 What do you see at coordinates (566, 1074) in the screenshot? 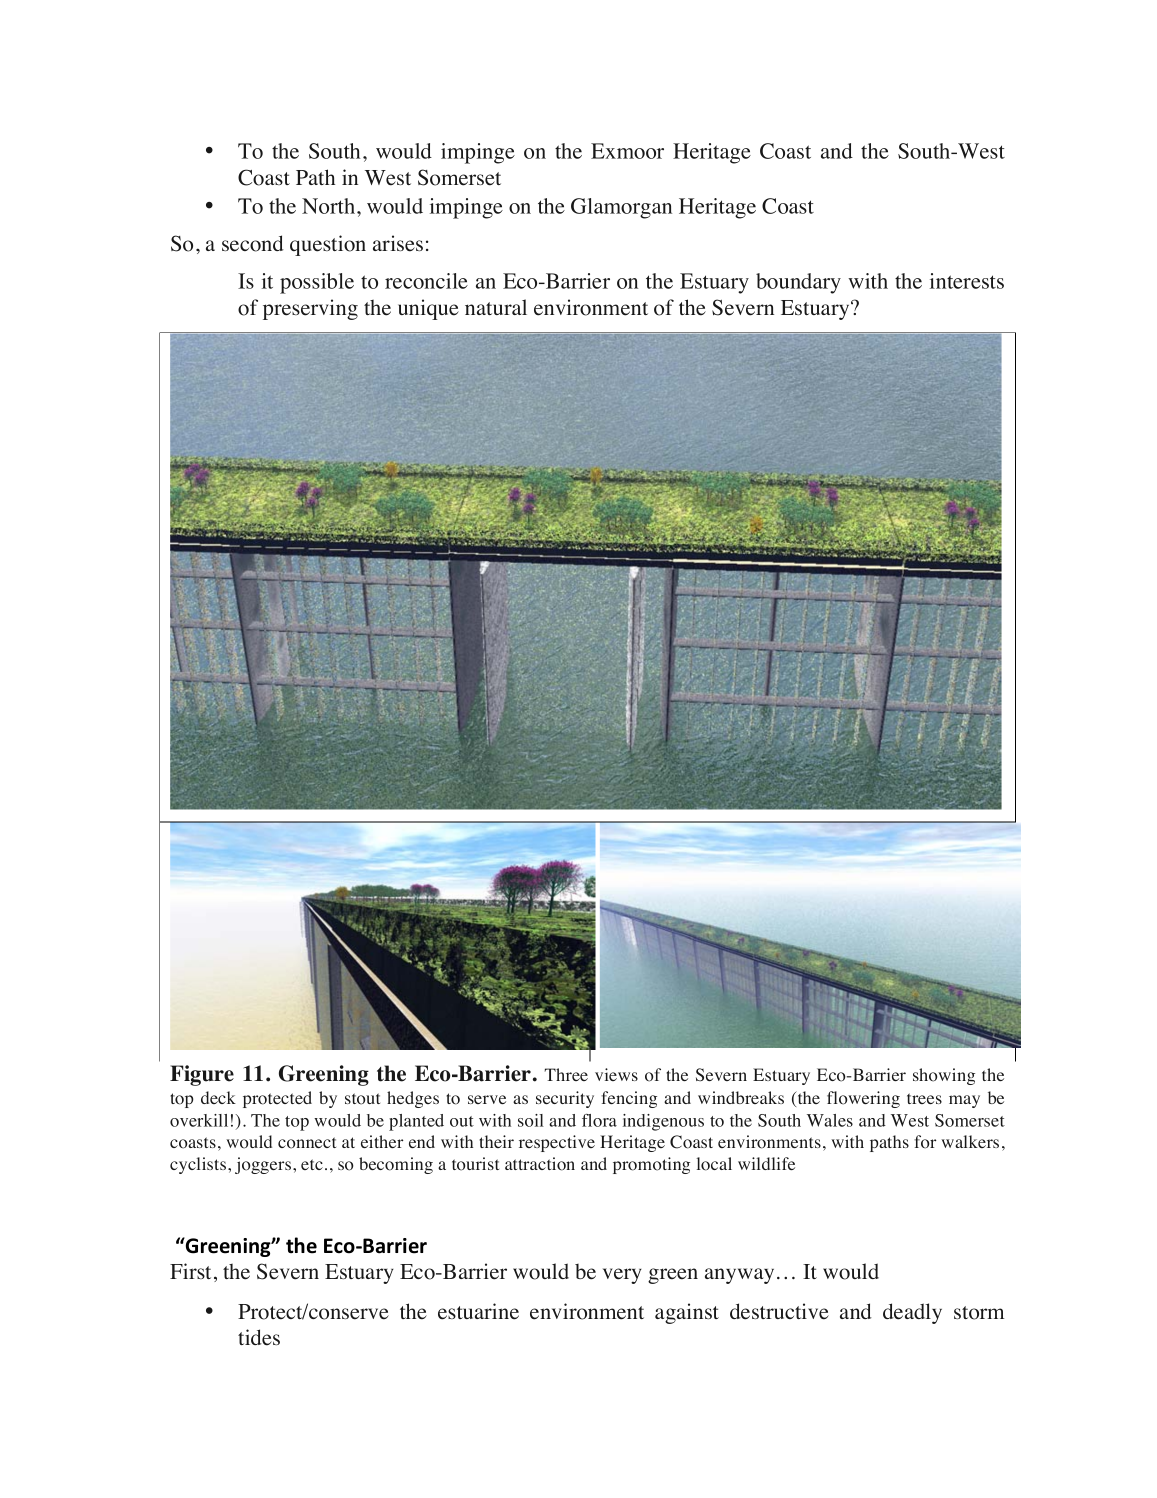
I see `Three` at bounding box center [566, 1074].
